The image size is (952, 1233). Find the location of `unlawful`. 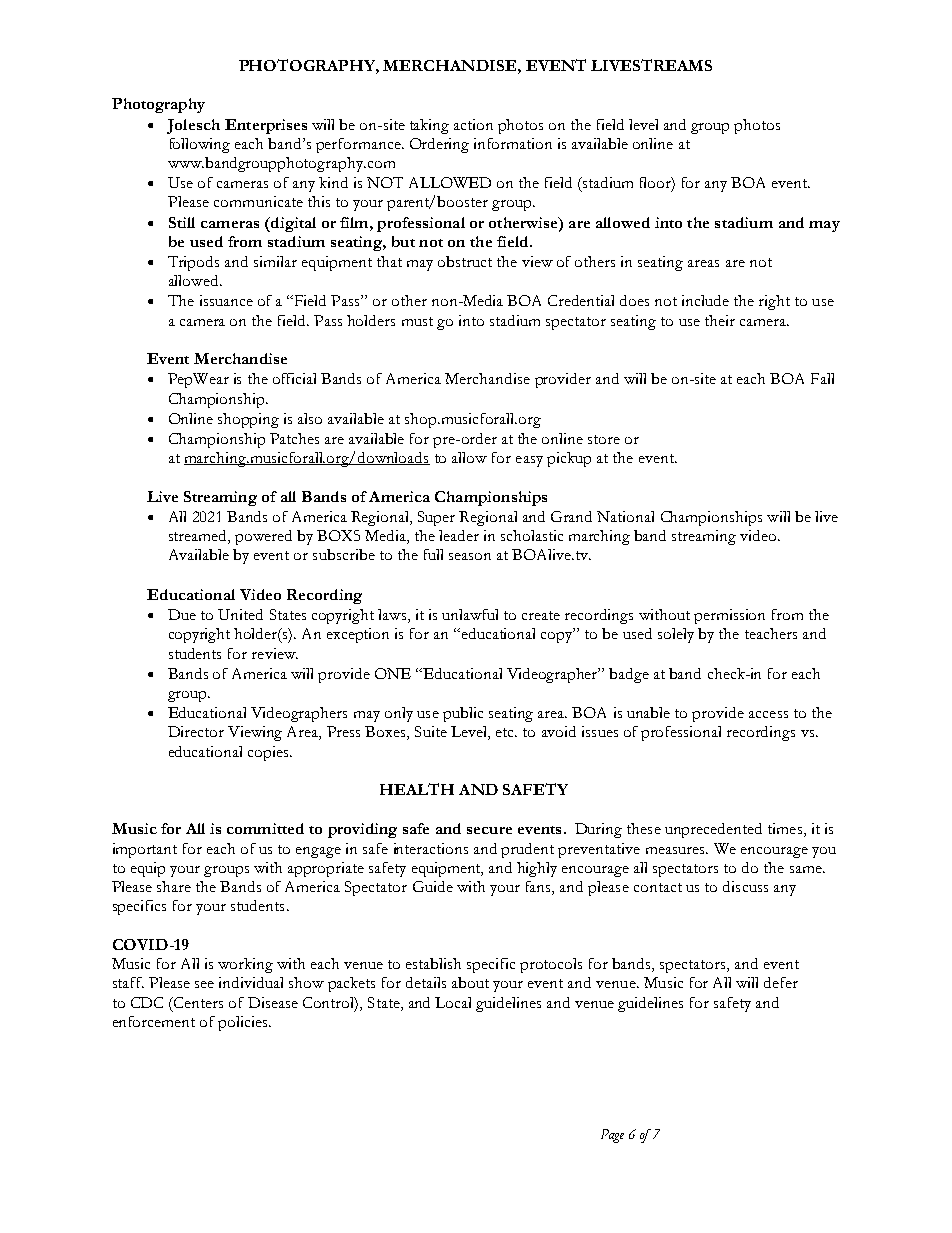

unlawful is located at coordinates (470, 614).
